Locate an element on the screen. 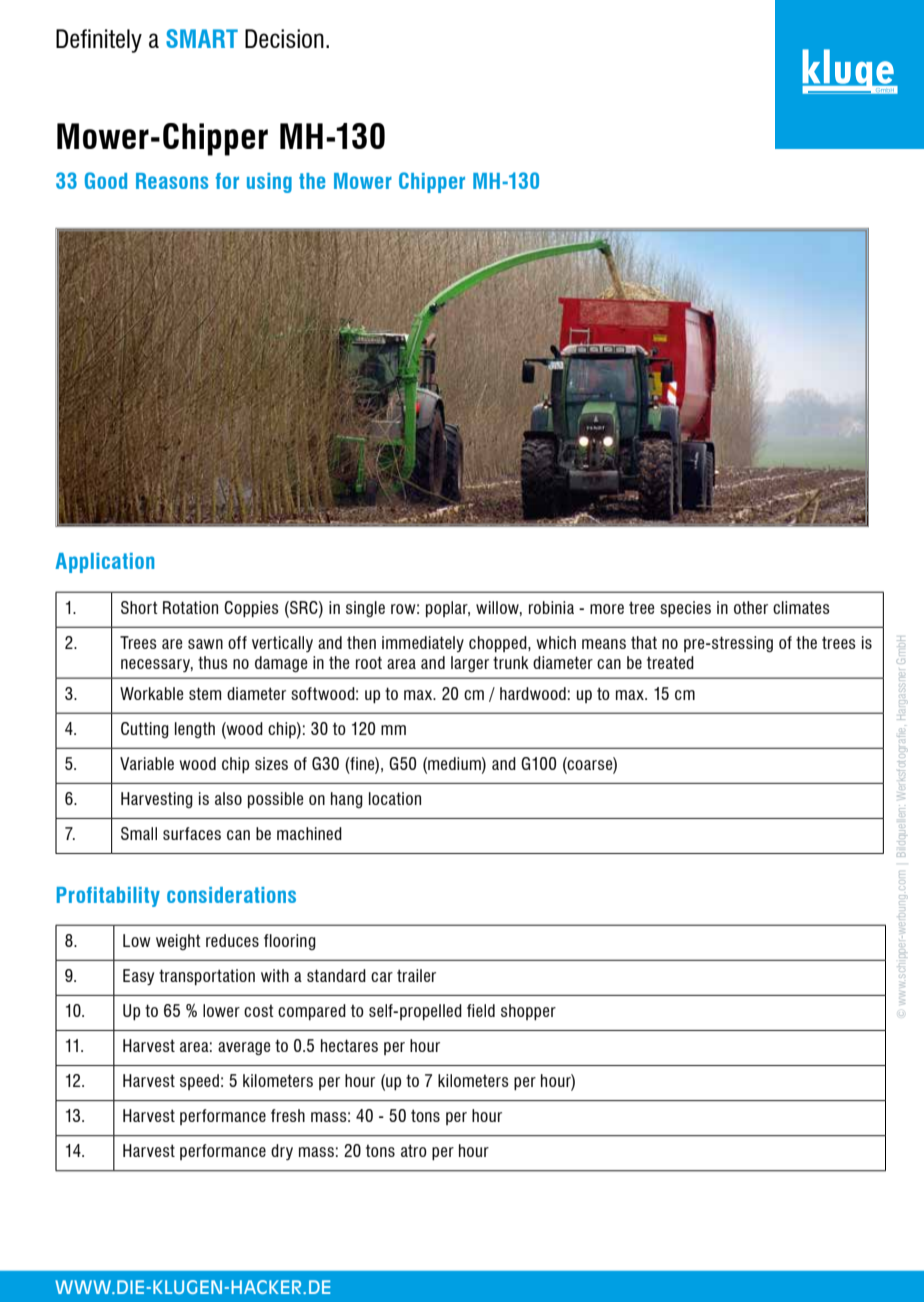 This screenshot has height=1302, width=924. hectares is located at coordinates (349, 1045).
